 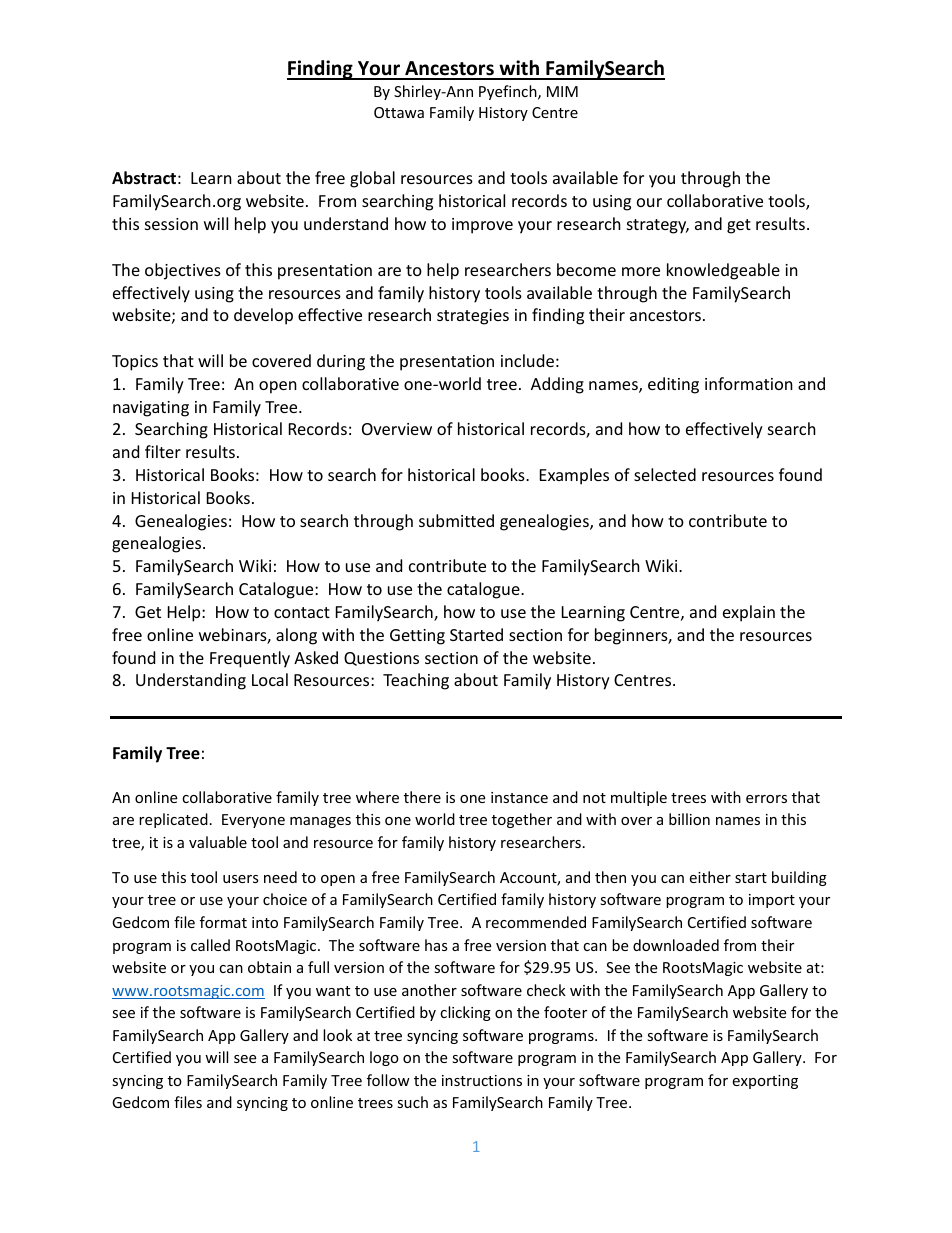 What do you see at coordinates (749, 613) in the screenshot?
I see `explain` at bounding box center [749, 613].
